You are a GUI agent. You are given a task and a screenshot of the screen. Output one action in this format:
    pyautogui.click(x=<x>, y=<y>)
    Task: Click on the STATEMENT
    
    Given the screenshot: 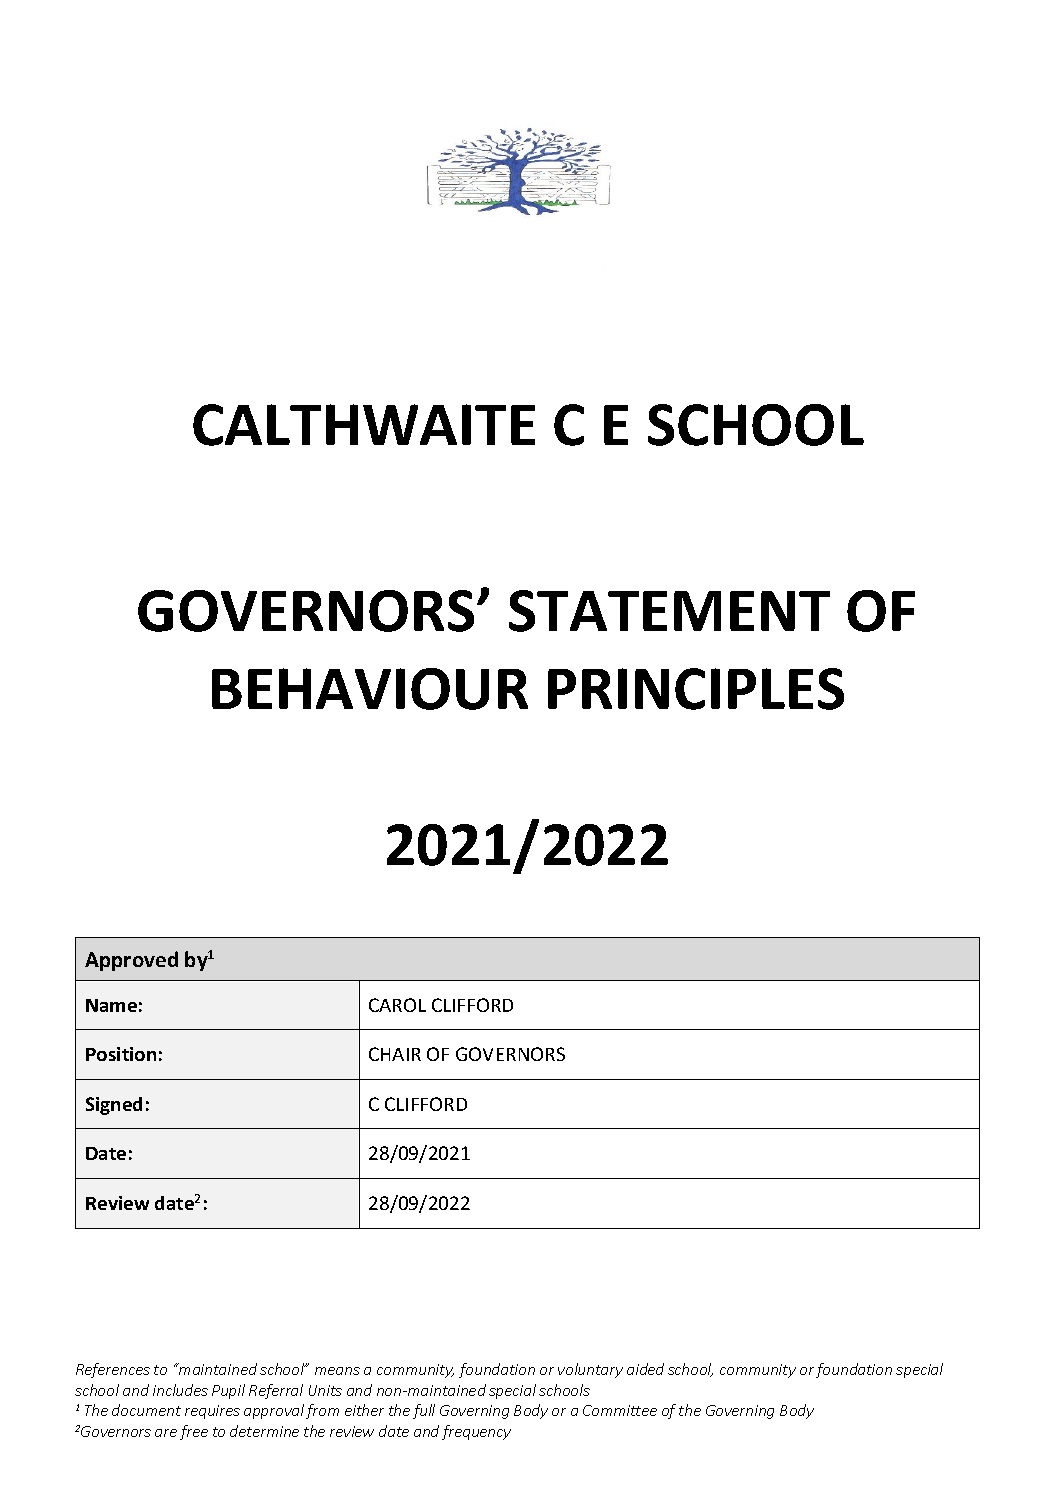 What is the action you would take?
    pyautogui.click(x=669, y=611)
